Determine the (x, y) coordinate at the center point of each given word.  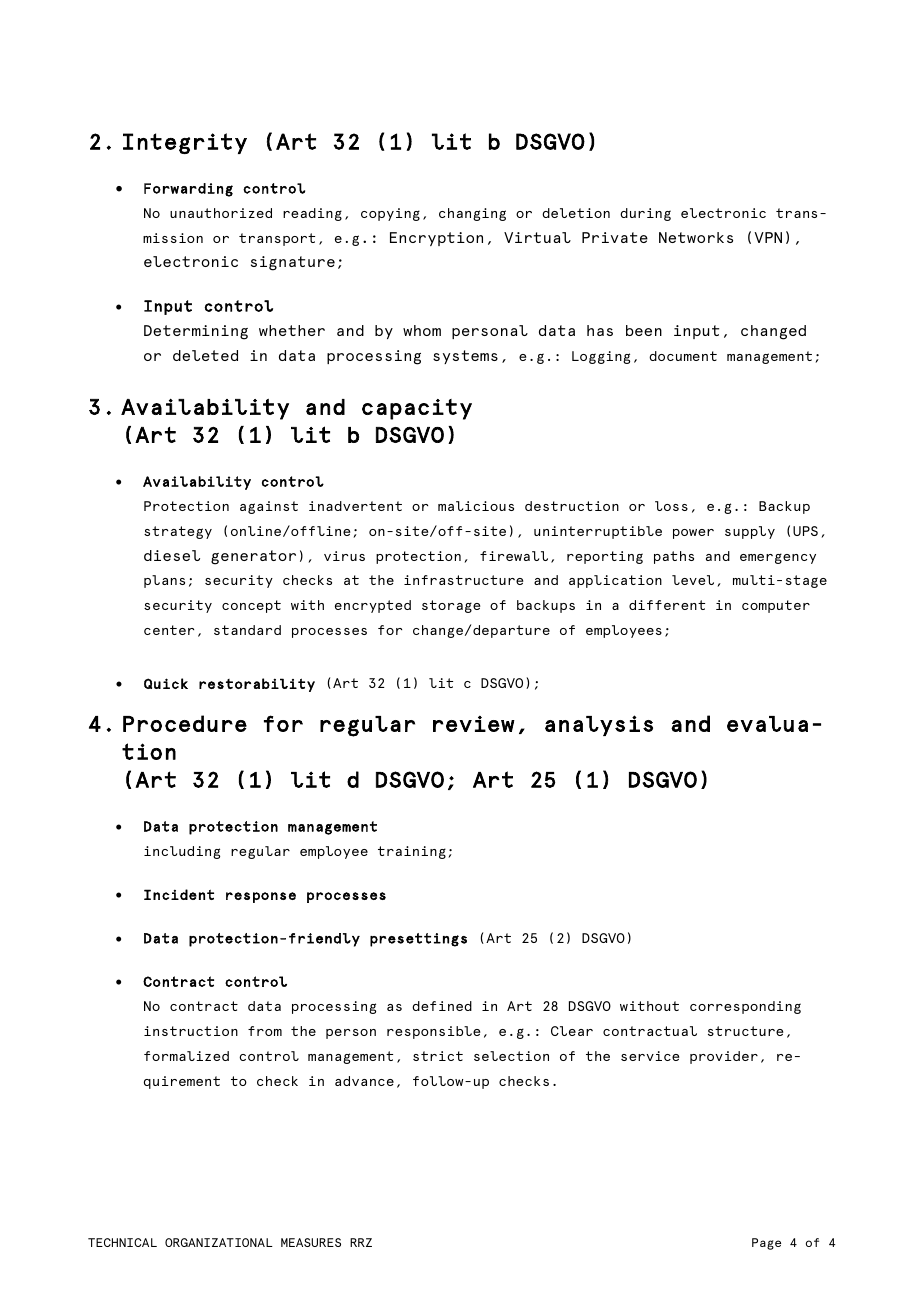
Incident (179, 894)
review (474, 724)
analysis (599, 725)
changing (472, 214)
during (645, 214)
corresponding (745, 1007)
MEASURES (311, 1242)
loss (671, 506)
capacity (417, 409)
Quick (166, 683)
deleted (205, 355)
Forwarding (188, 190)
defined (442, 1006)
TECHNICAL (122, 1242)
